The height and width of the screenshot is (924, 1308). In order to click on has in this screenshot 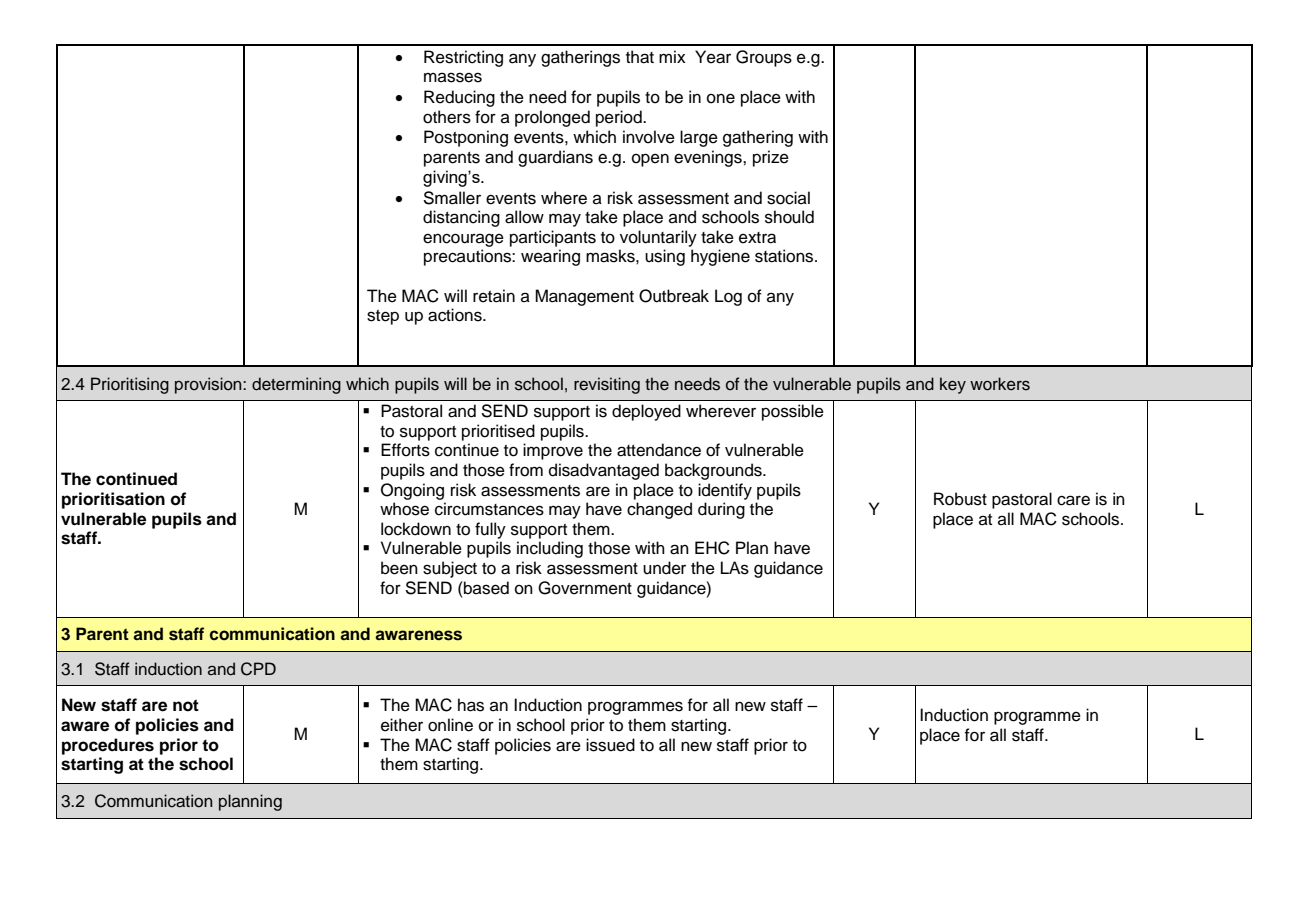, I will do `click(471, 705)`.
